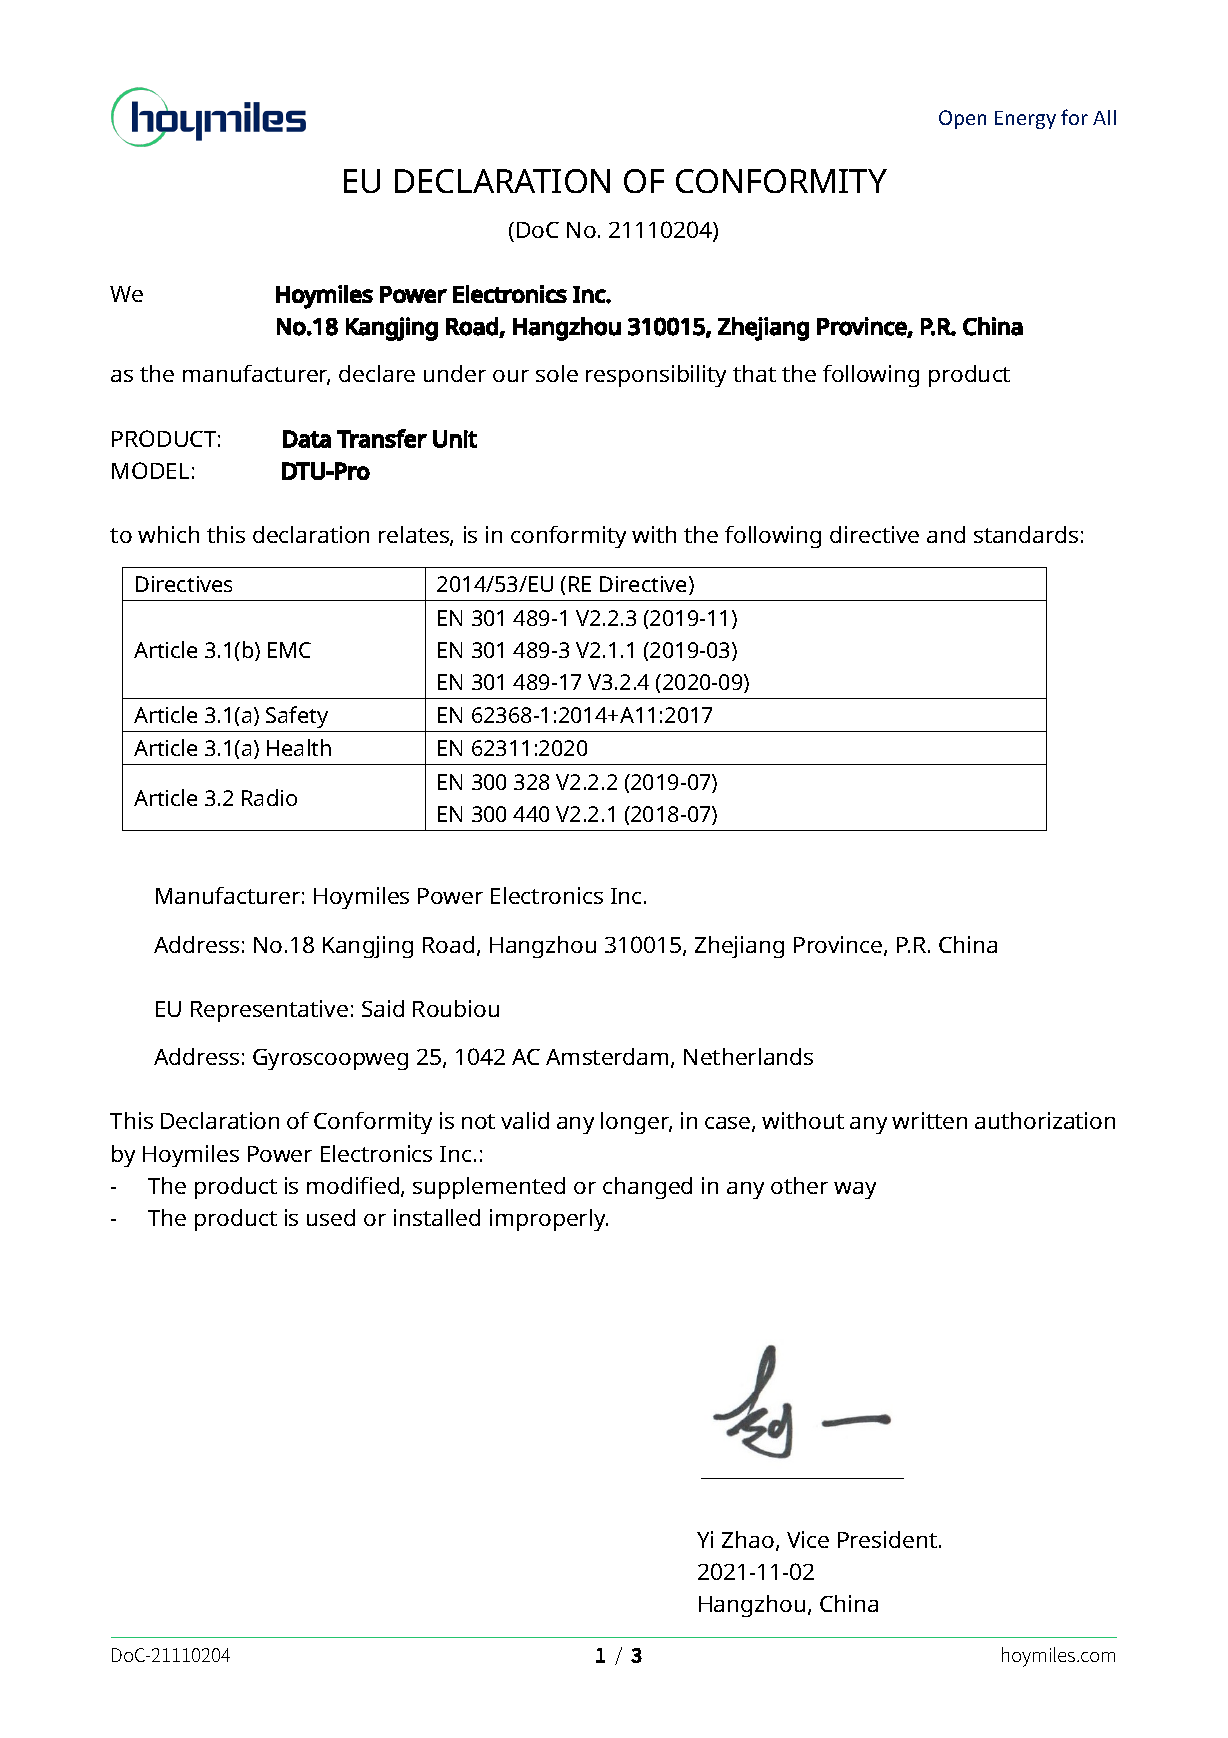 The image size is (1228, 1738). Describe the element at coordinates (455, 439) in the image. I see `Unit` at that location.
